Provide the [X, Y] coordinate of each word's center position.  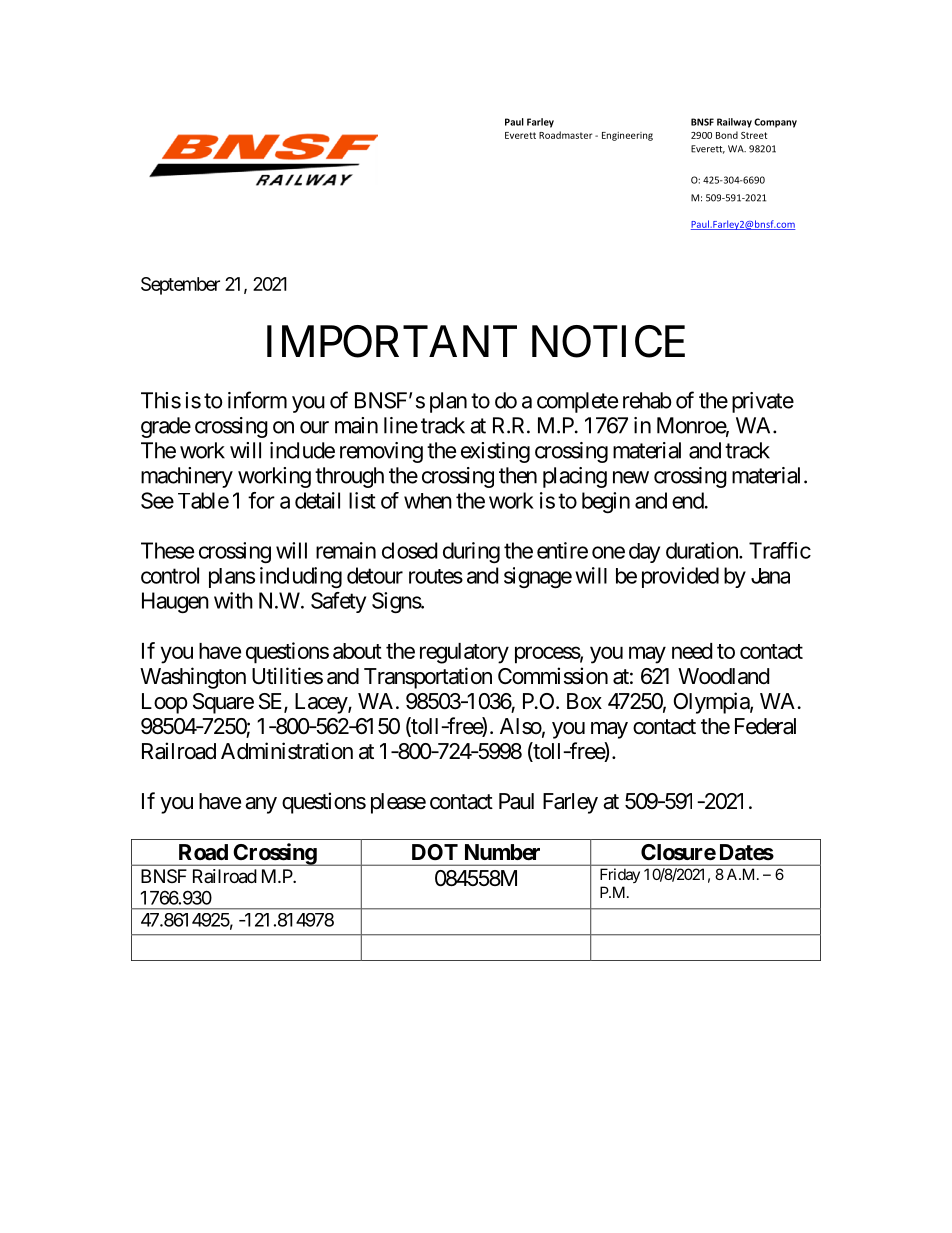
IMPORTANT [392, 341]
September [180, 286]
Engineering [627, 136]
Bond [727, 135]
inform [257, 400]
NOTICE [608, 341]
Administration [287, 751]
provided [680, 577]
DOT [435, 852]
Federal [765, 726]
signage [538, 577]
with [233, 600]
